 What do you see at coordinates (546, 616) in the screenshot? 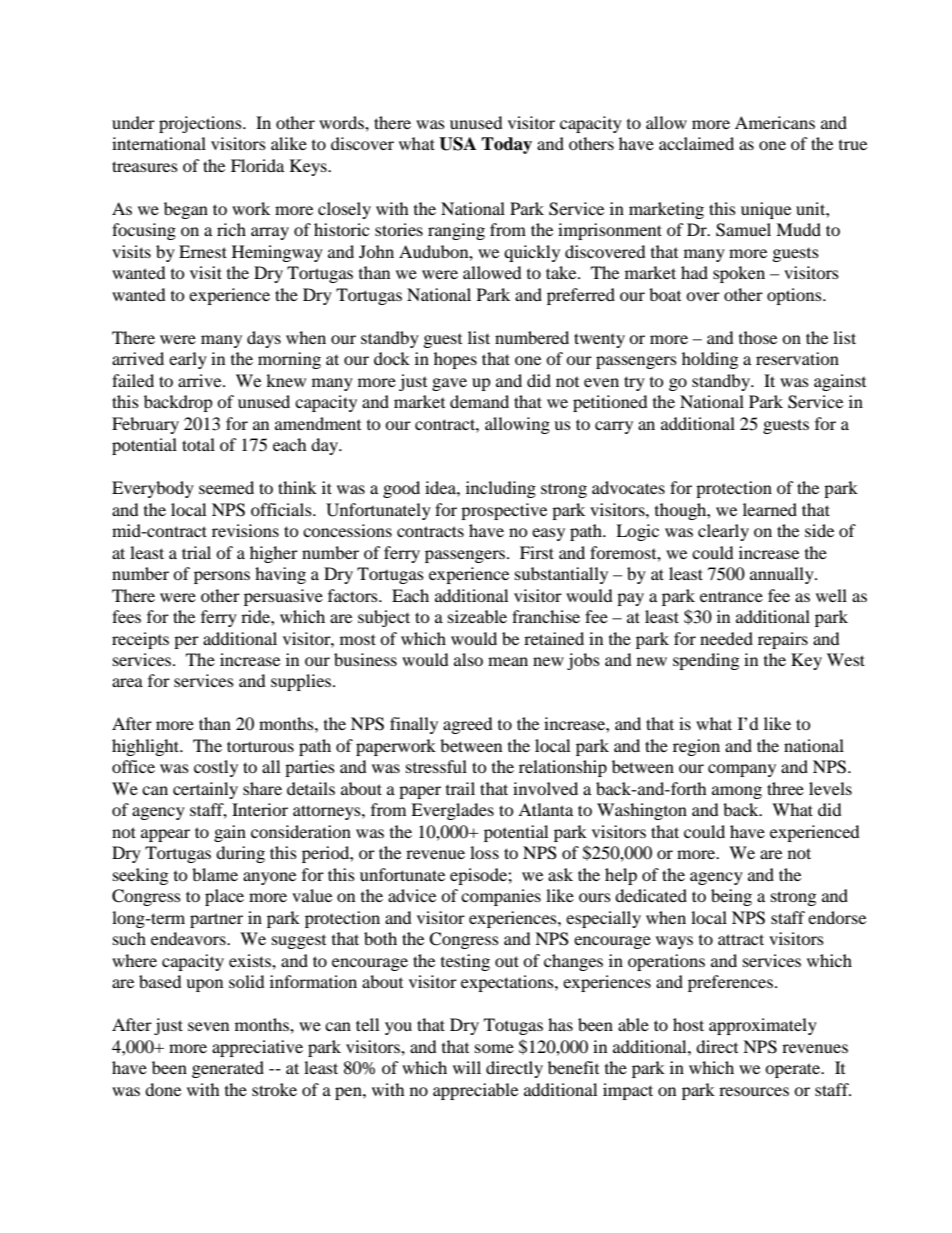
I see `franchise` at bounding box center [546, 616].
